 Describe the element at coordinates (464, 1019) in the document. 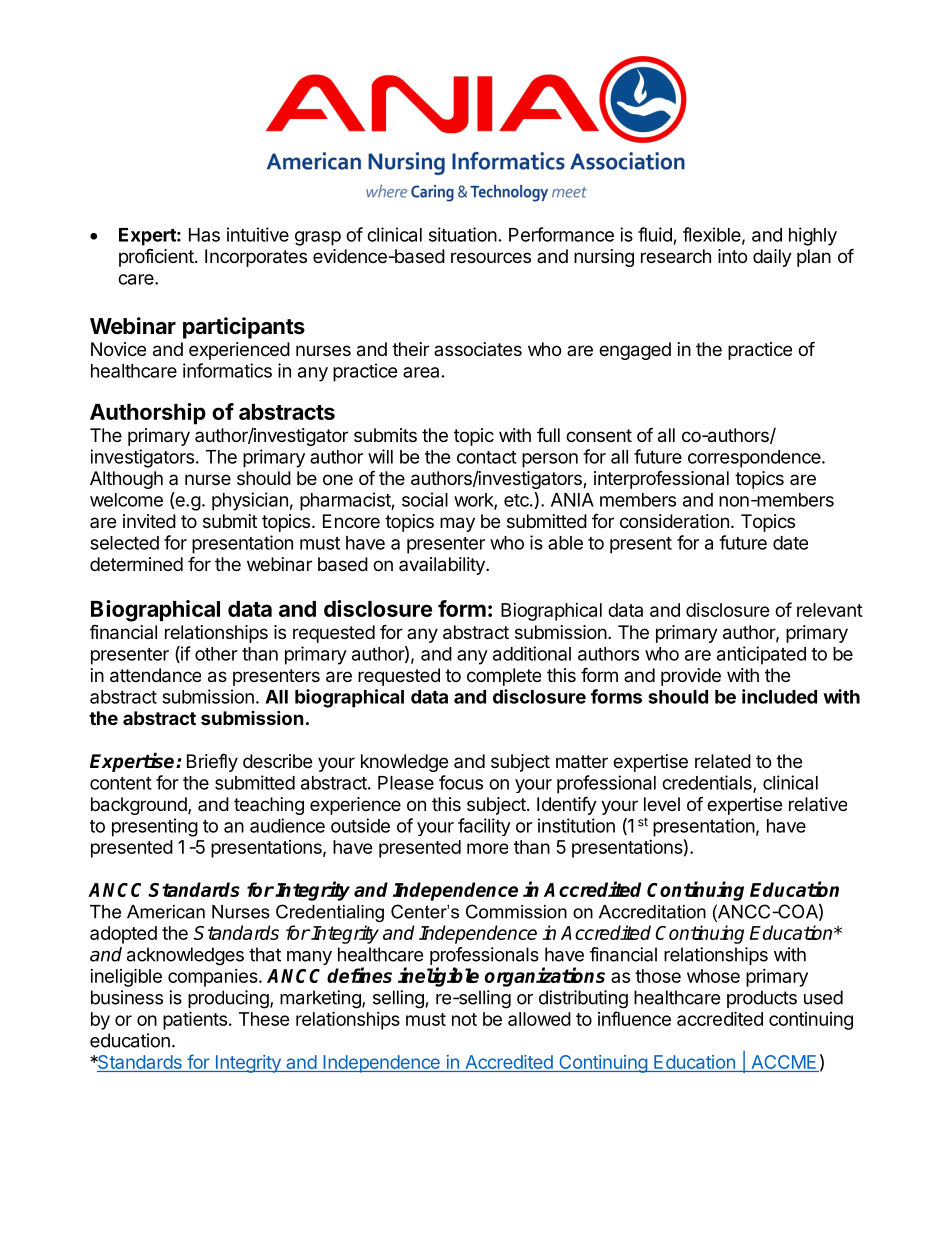

I see `not` at that location.
